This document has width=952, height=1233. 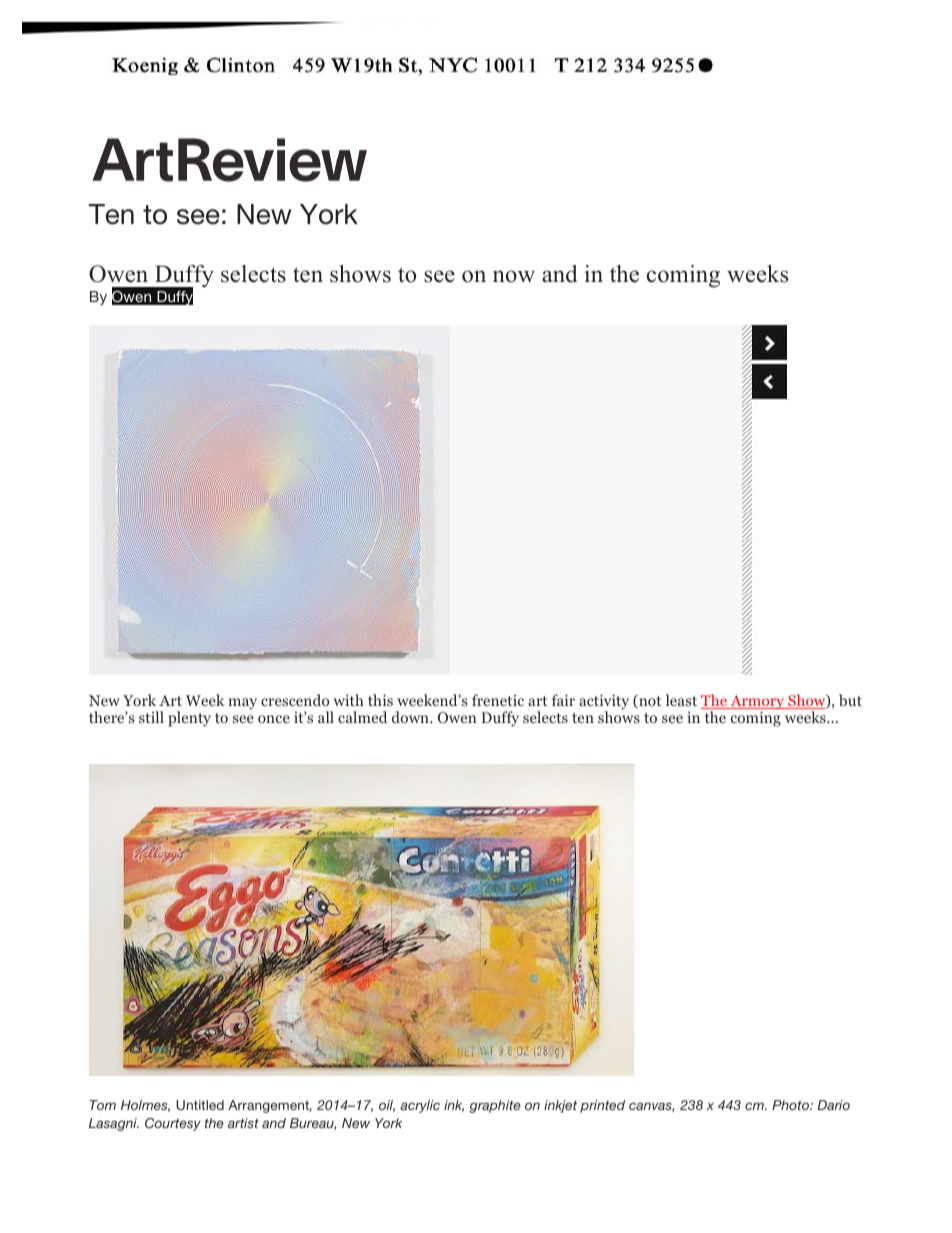 I want to click on graphite, so click(x=495, y=1106).
